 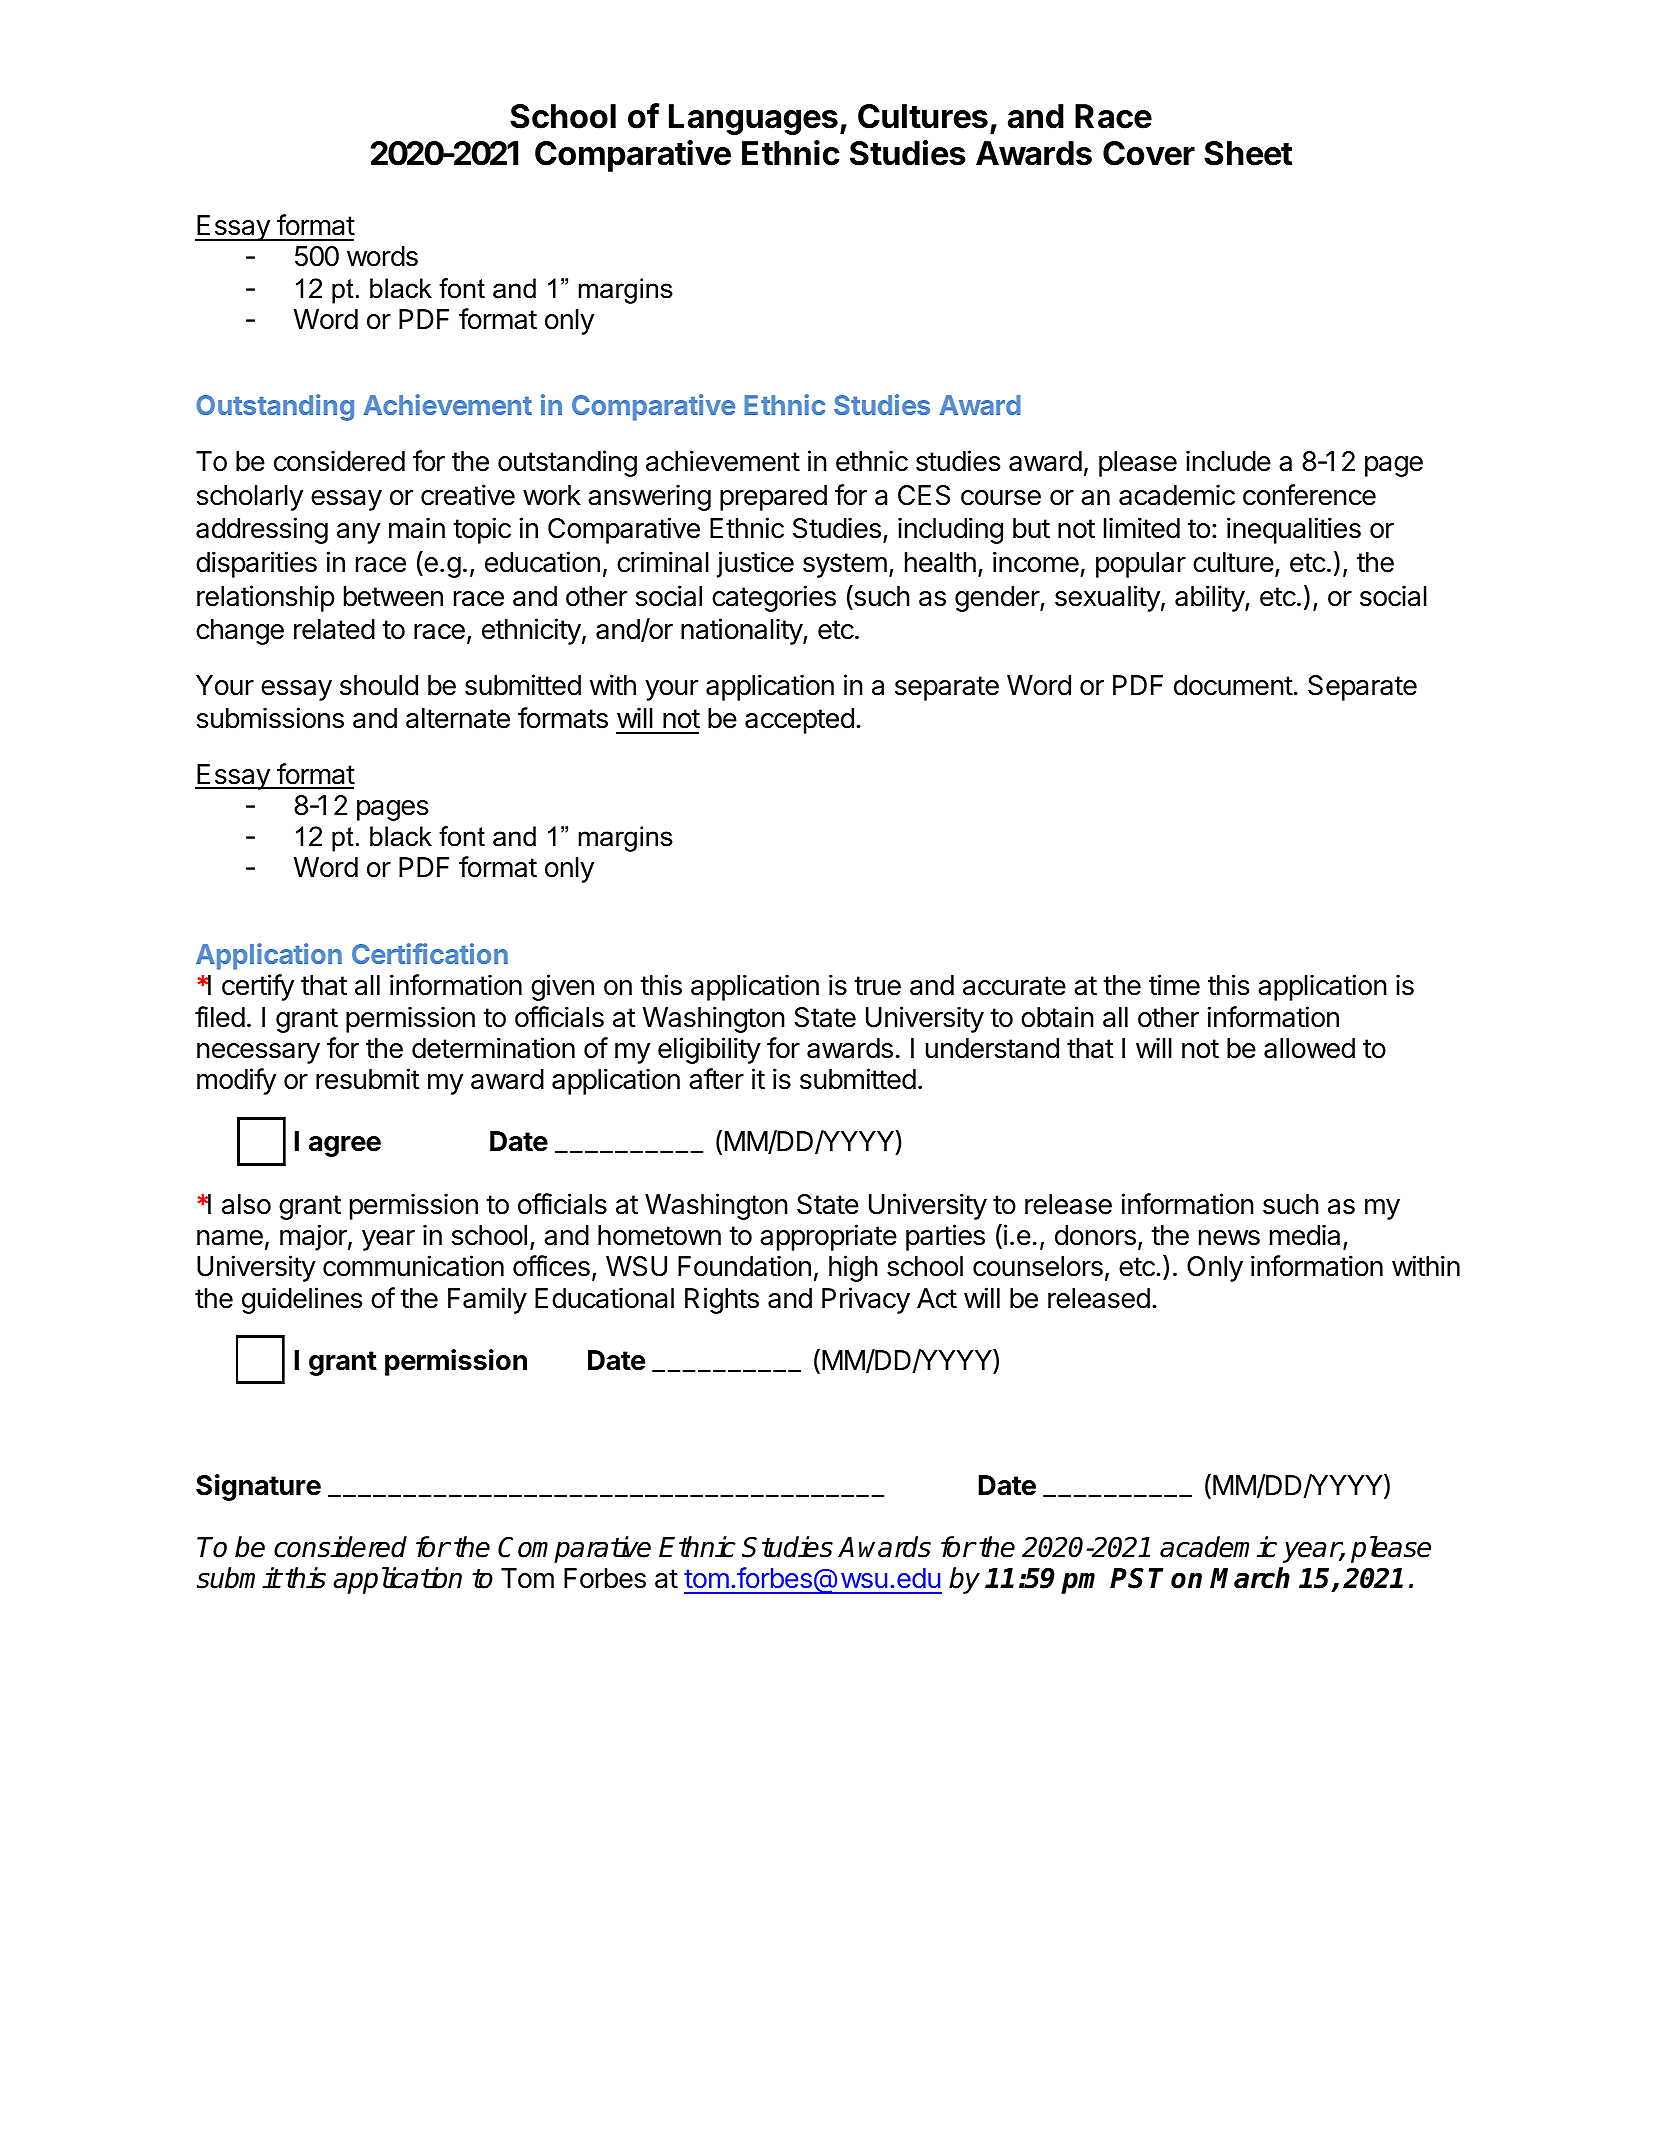 I want to click on Sheet, so click(x=1248, y=153).
